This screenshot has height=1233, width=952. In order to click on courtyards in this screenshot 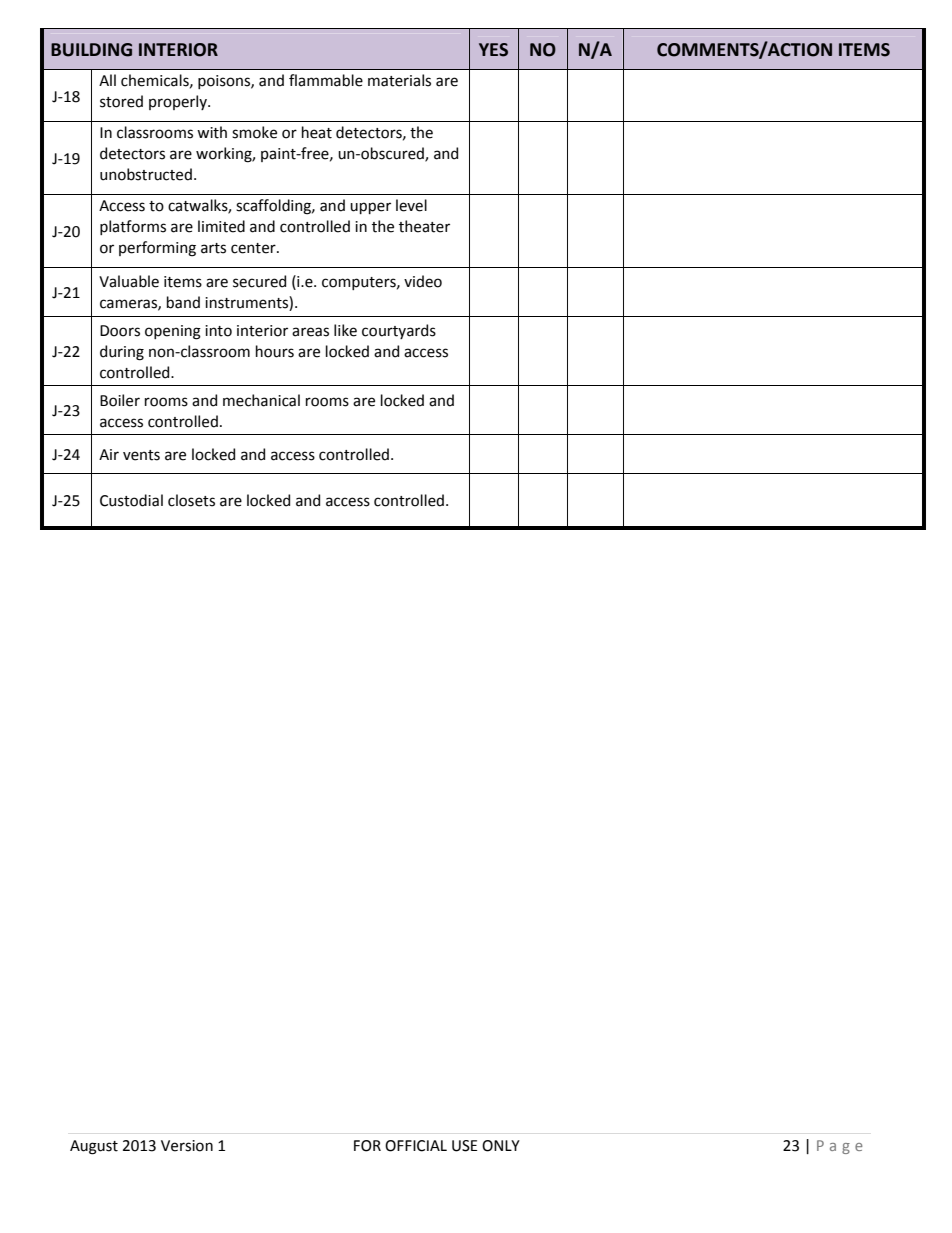, I will do `click(399, 331)`.
